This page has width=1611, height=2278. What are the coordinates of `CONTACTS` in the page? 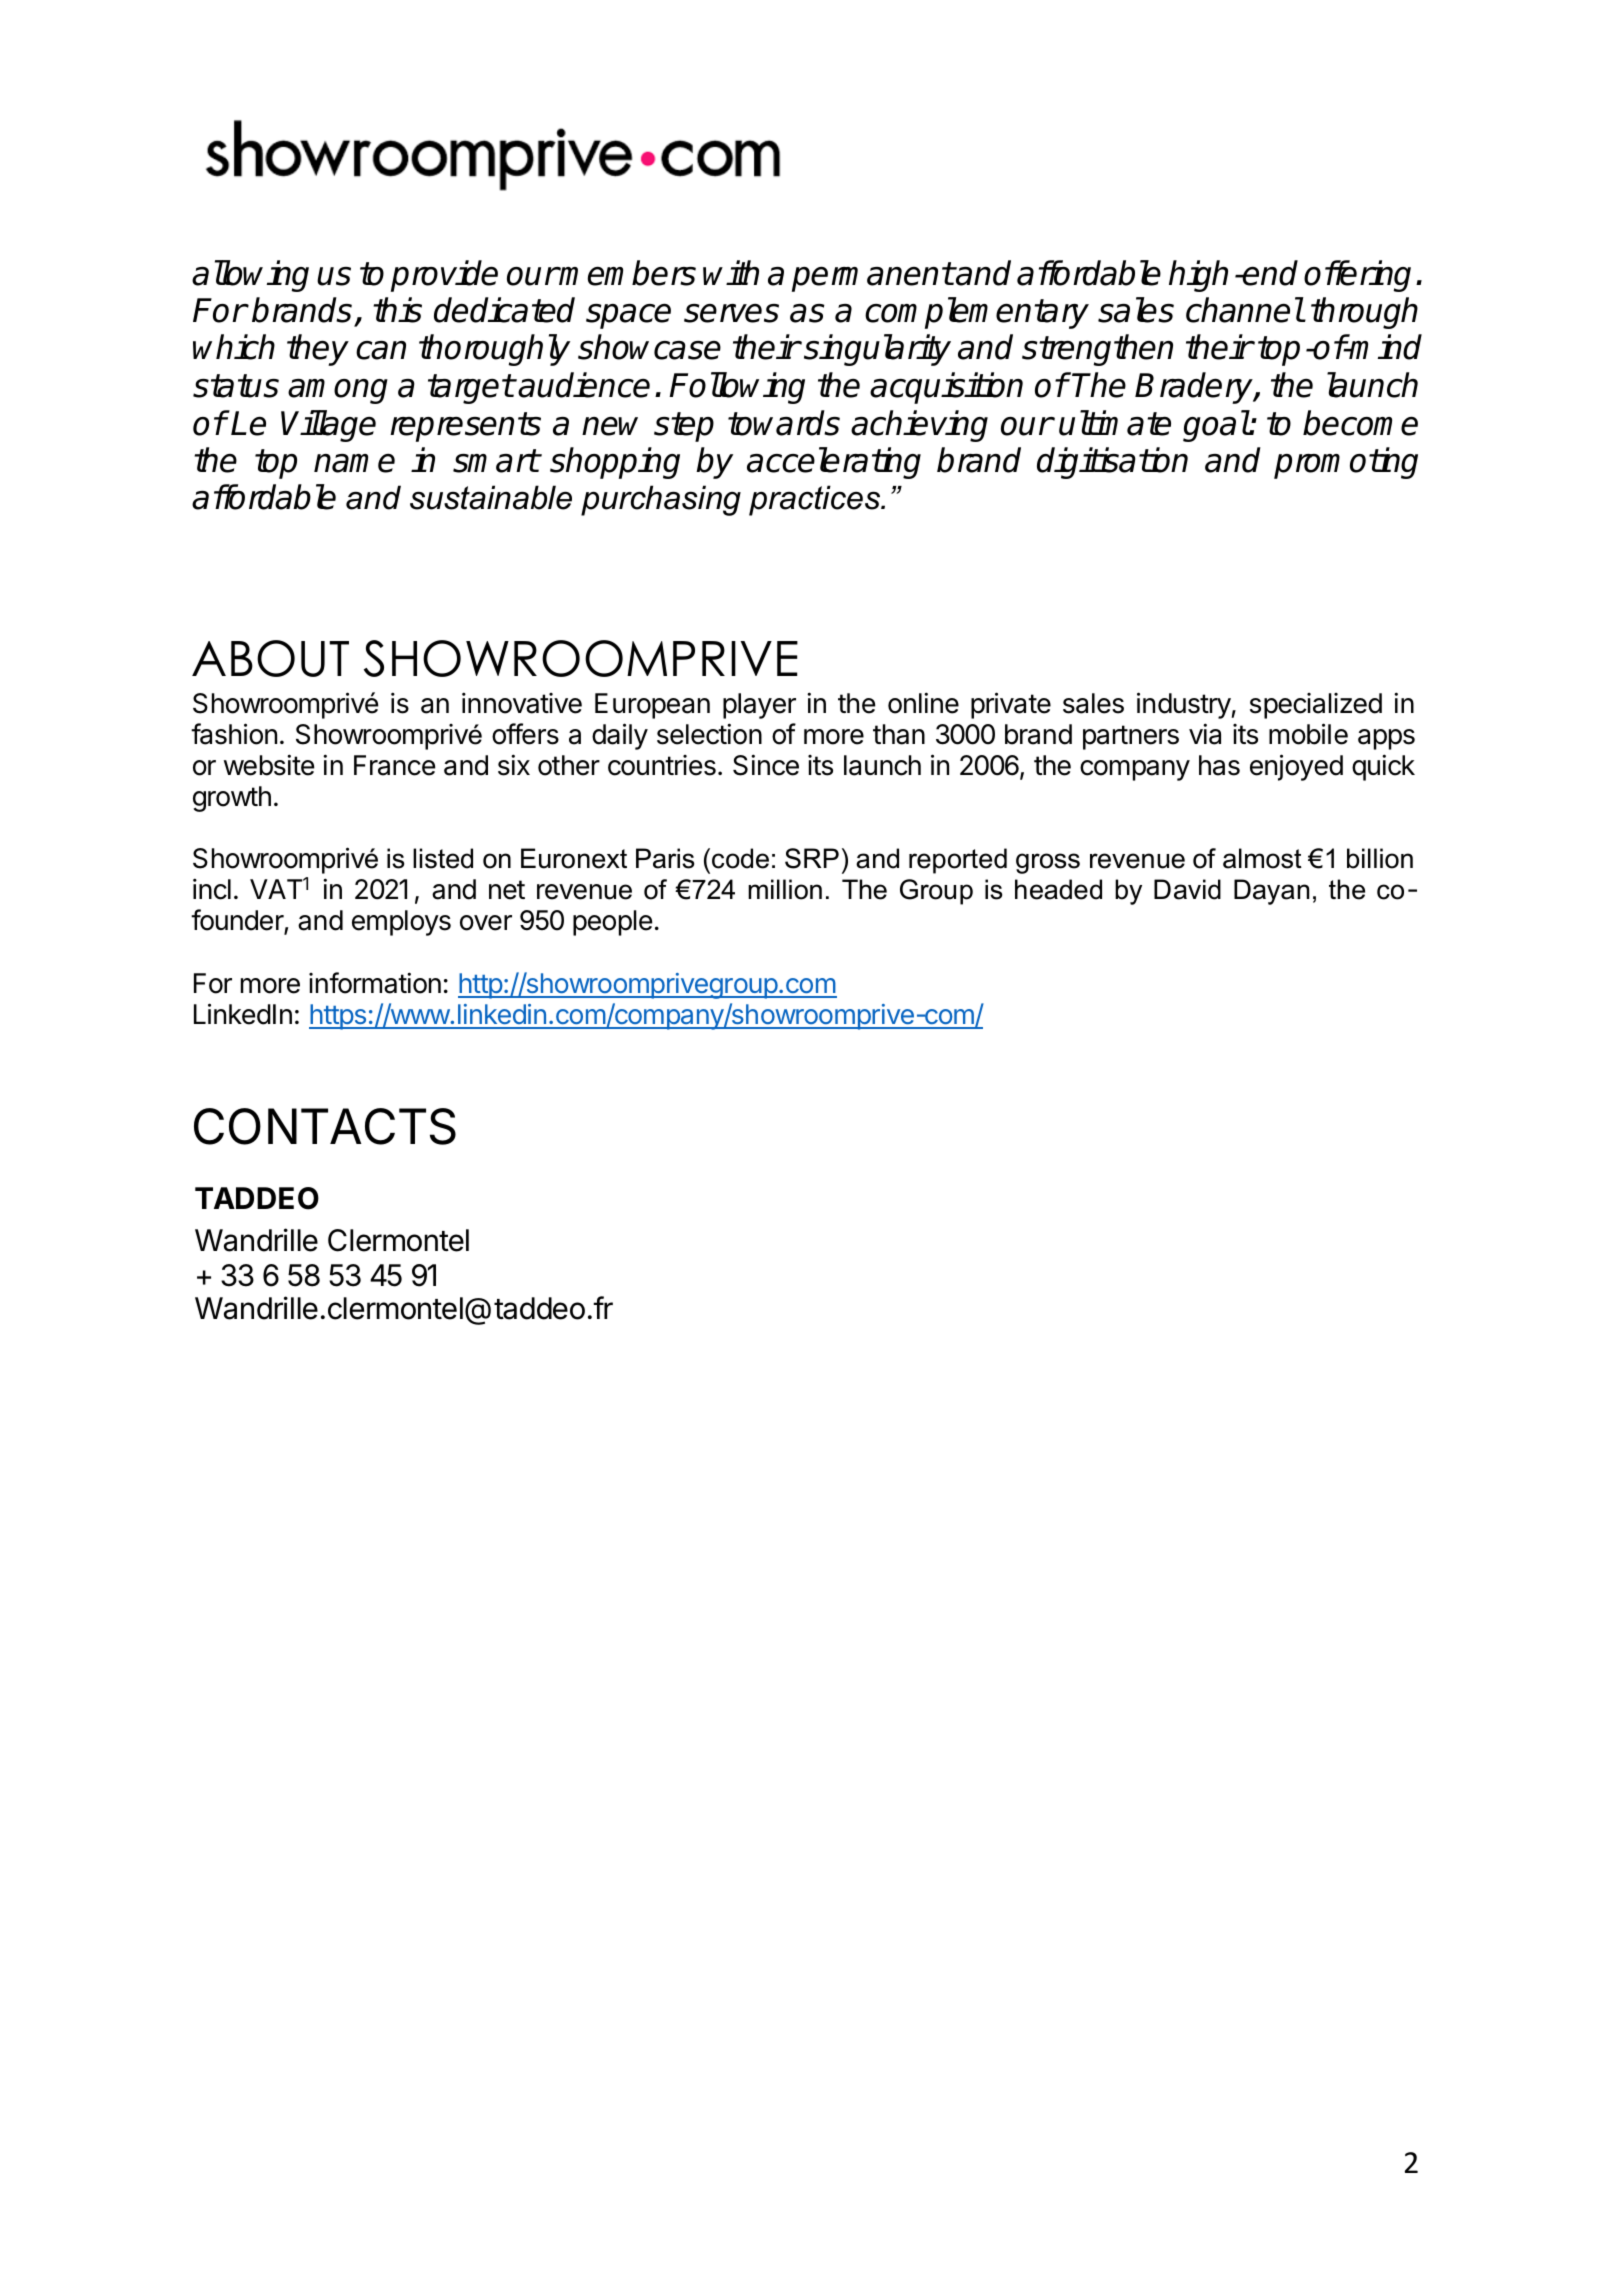 It's located at (325, 1126).
